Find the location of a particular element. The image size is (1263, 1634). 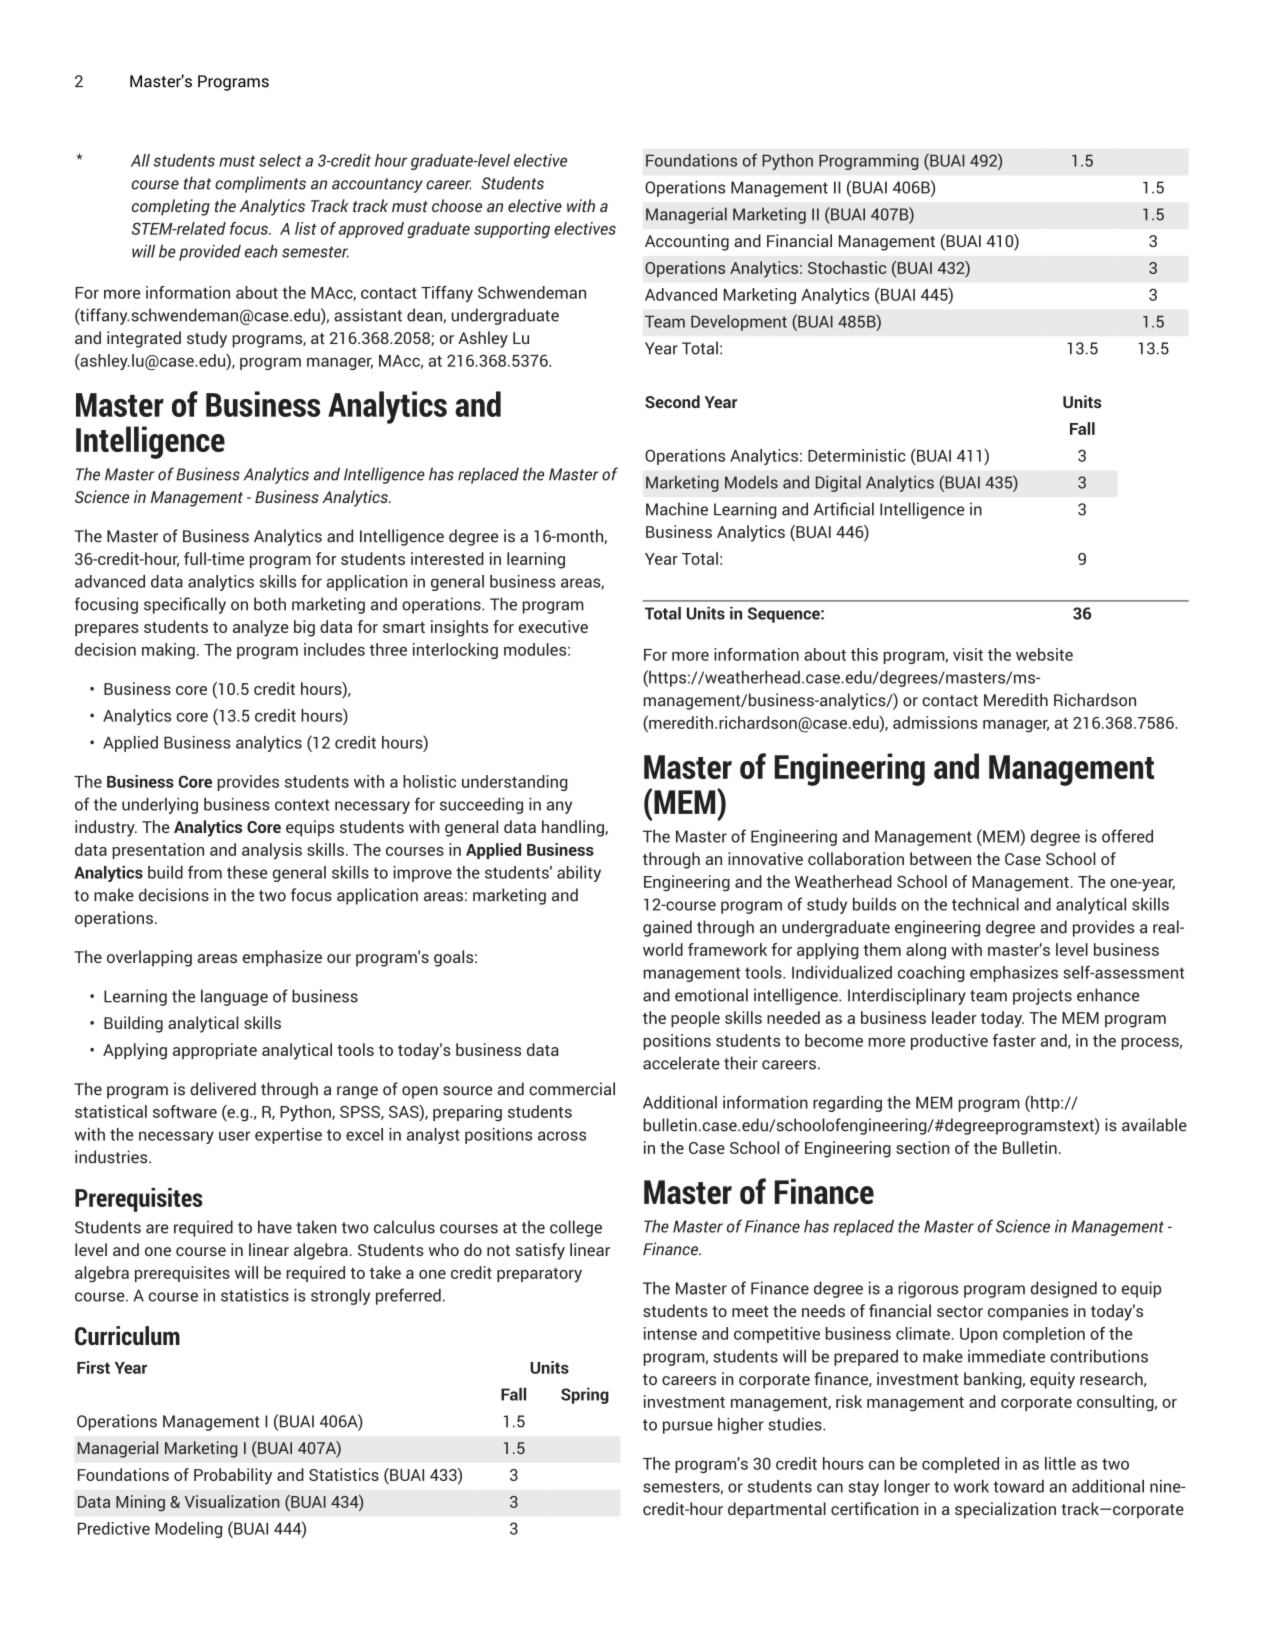

admissions is located at coordinates (935, 722).
